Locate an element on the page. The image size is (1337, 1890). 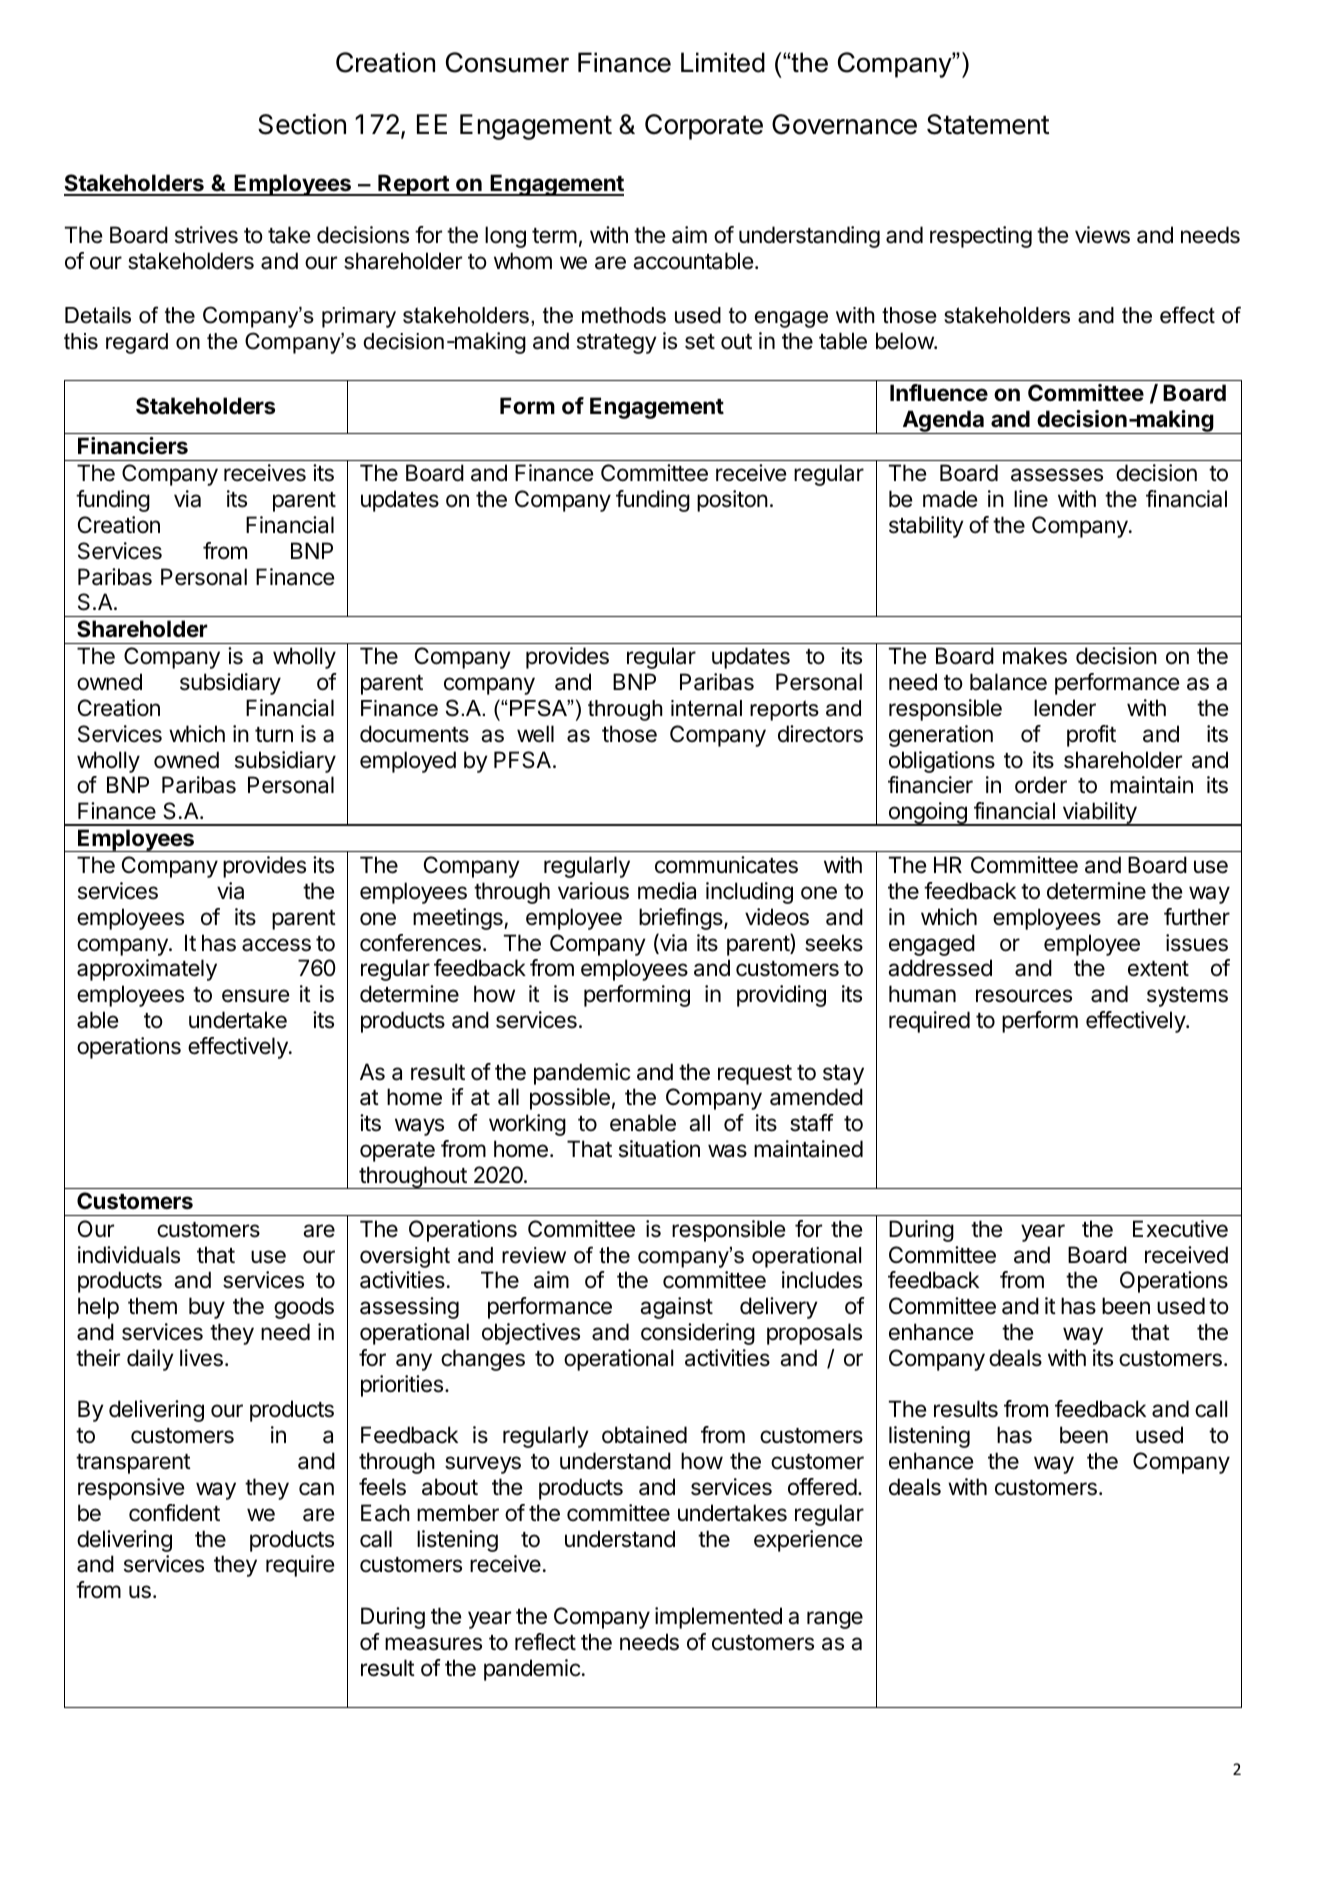
Corporate is located at coordinates (704, 127).
